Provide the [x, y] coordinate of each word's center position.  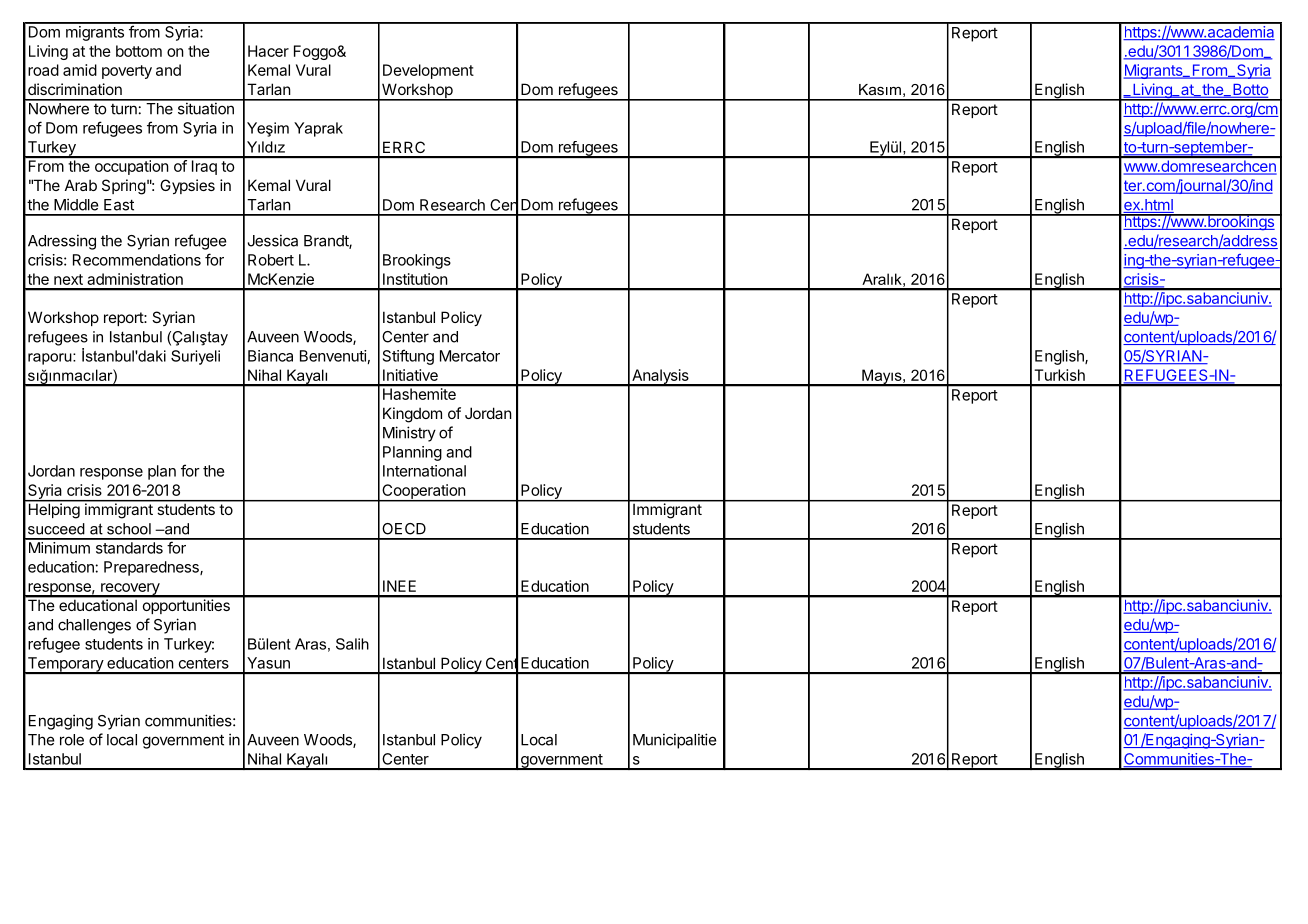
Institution [415, 279]
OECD [404, 529]
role [72, 740]
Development [428, 71]
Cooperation [423, 492]
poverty [127, 72]
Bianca [270, 356]
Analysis [660, 377]
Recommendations [137, 260]
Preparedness [152, 568]
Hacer [268, 51]
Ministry [409, 434]
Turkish [1059, 375]
